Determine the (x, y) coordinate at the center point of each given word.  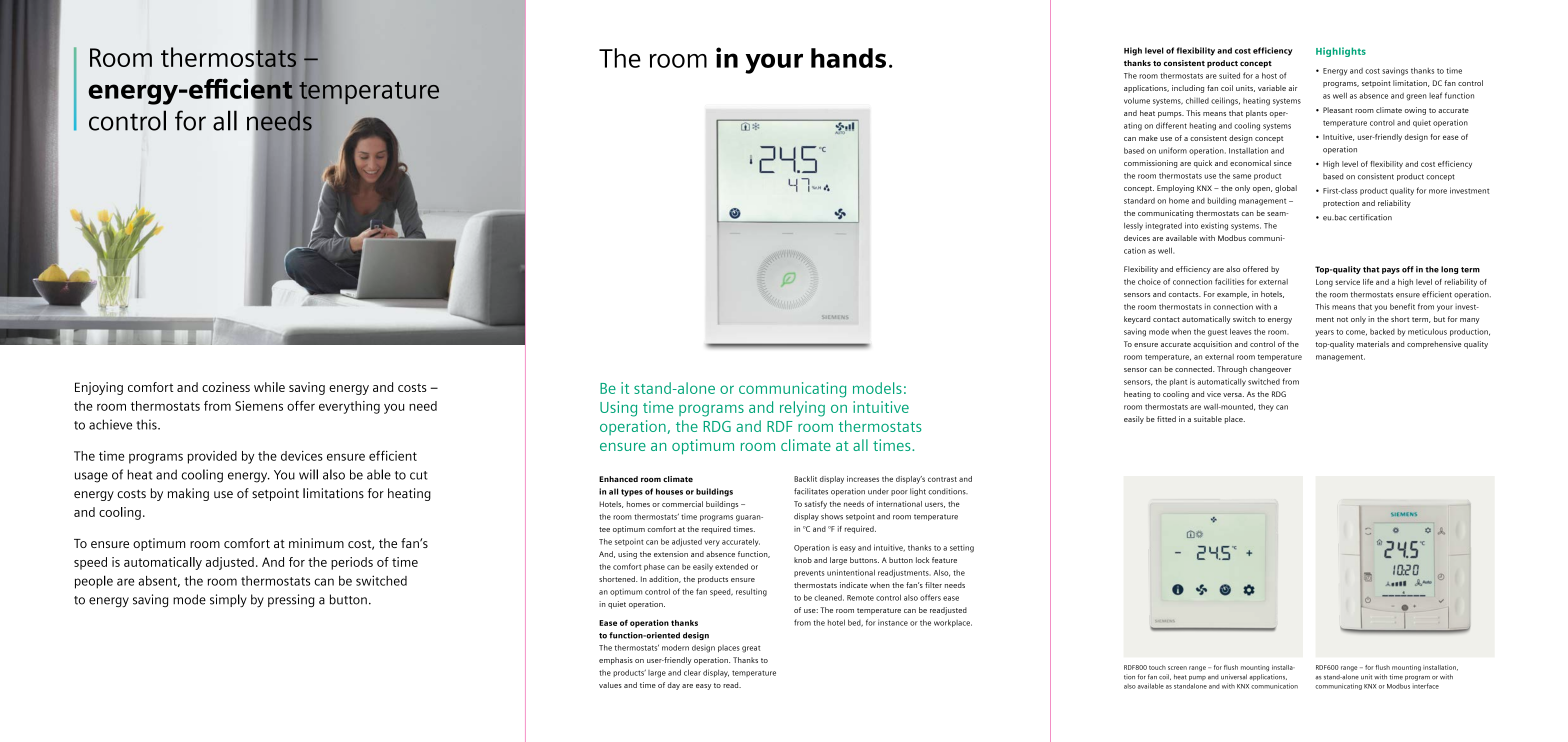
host (1269, 75)
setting (962, 549)
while (269, 387)
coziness (226, 387)
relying (802, 409)
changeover (1270, 370)
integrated (1164, 227)
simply (228, 600)
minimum (316, 543)
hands (848, 58)
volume (1137, 100)
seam (1277, 214)
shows (832, 516)
